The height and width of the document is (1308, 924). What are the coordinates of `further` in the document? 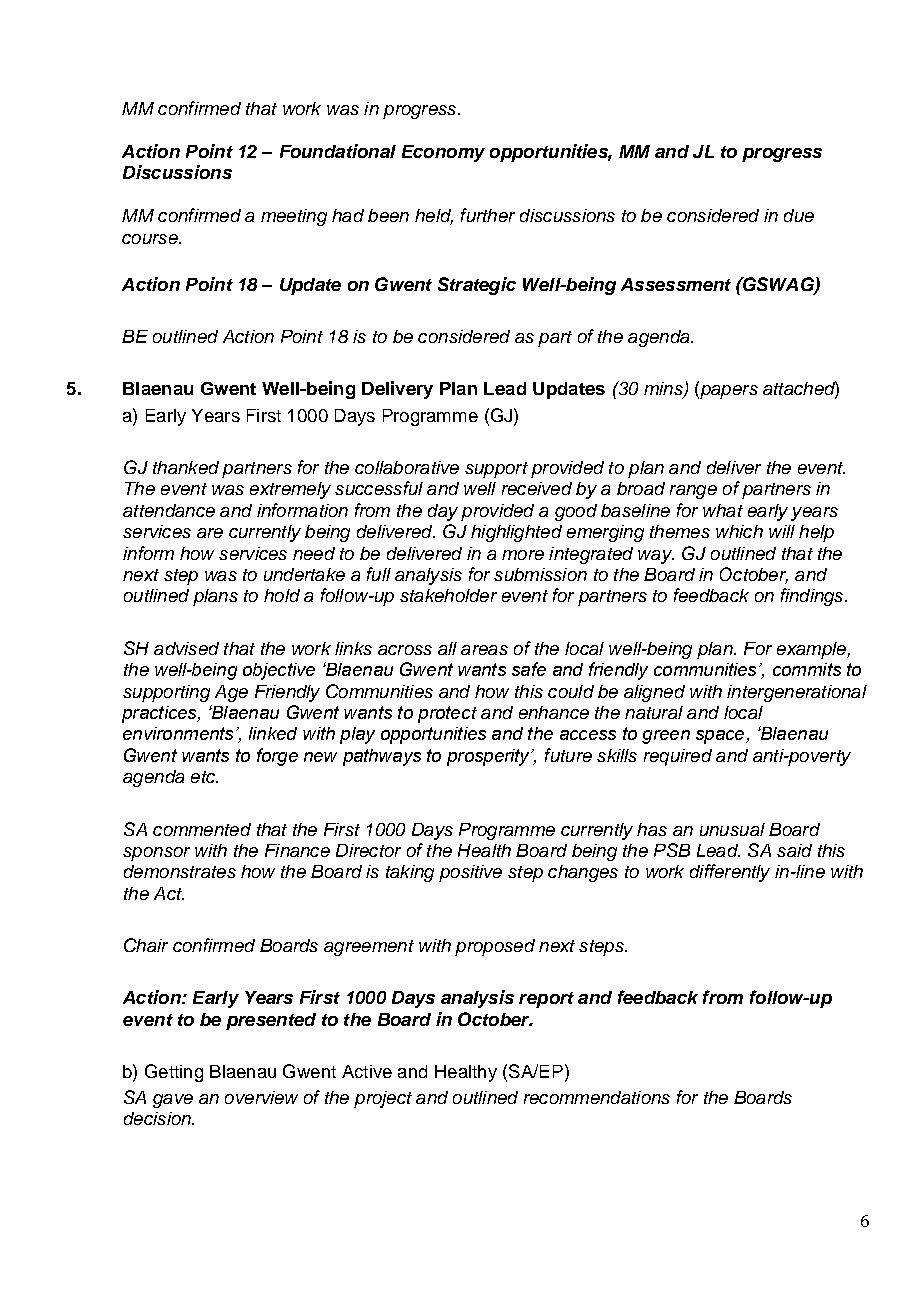 It's located at (488, 215).
